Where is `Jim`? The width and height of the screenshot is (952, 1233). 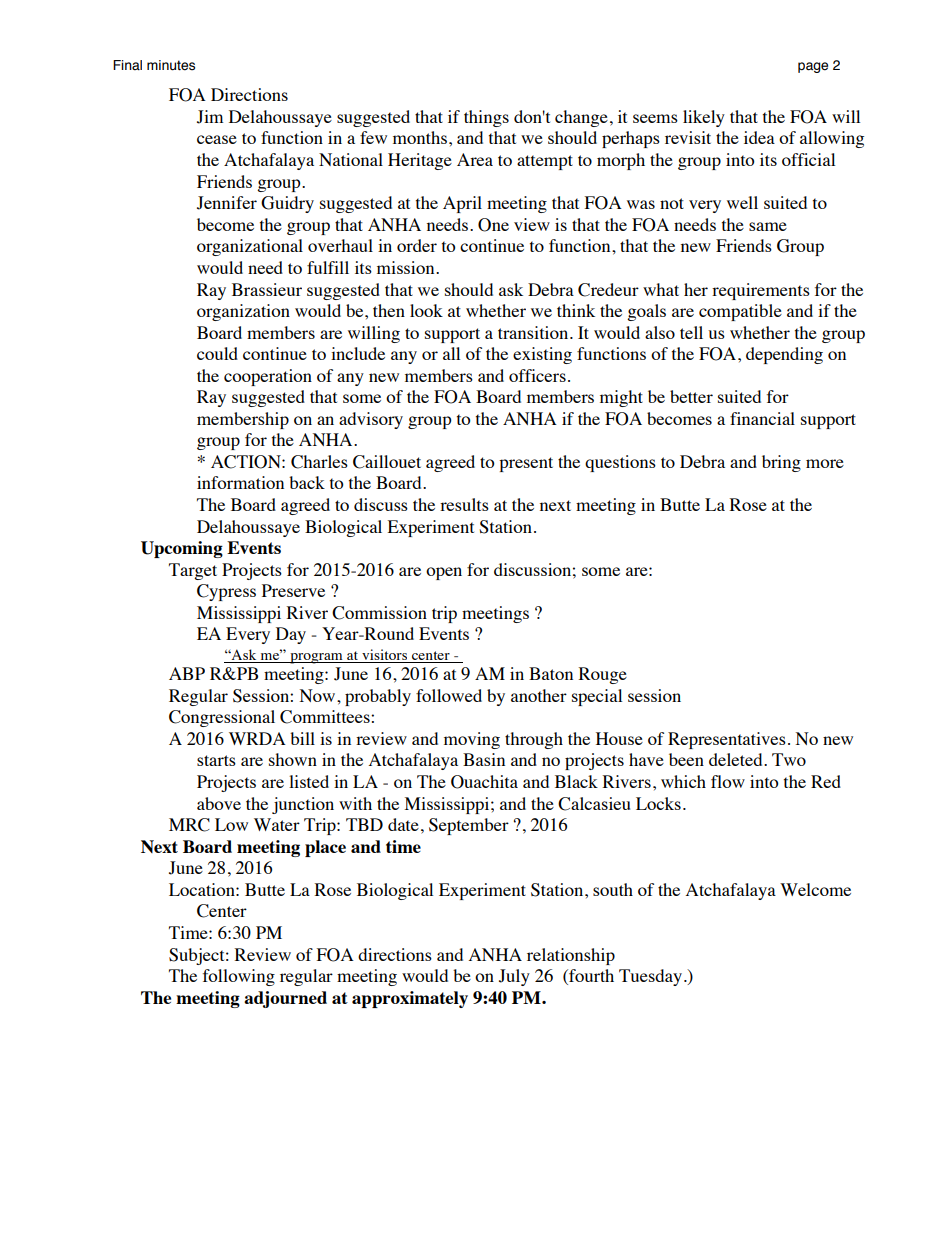
Jim is located at coordinates (210, 117).
